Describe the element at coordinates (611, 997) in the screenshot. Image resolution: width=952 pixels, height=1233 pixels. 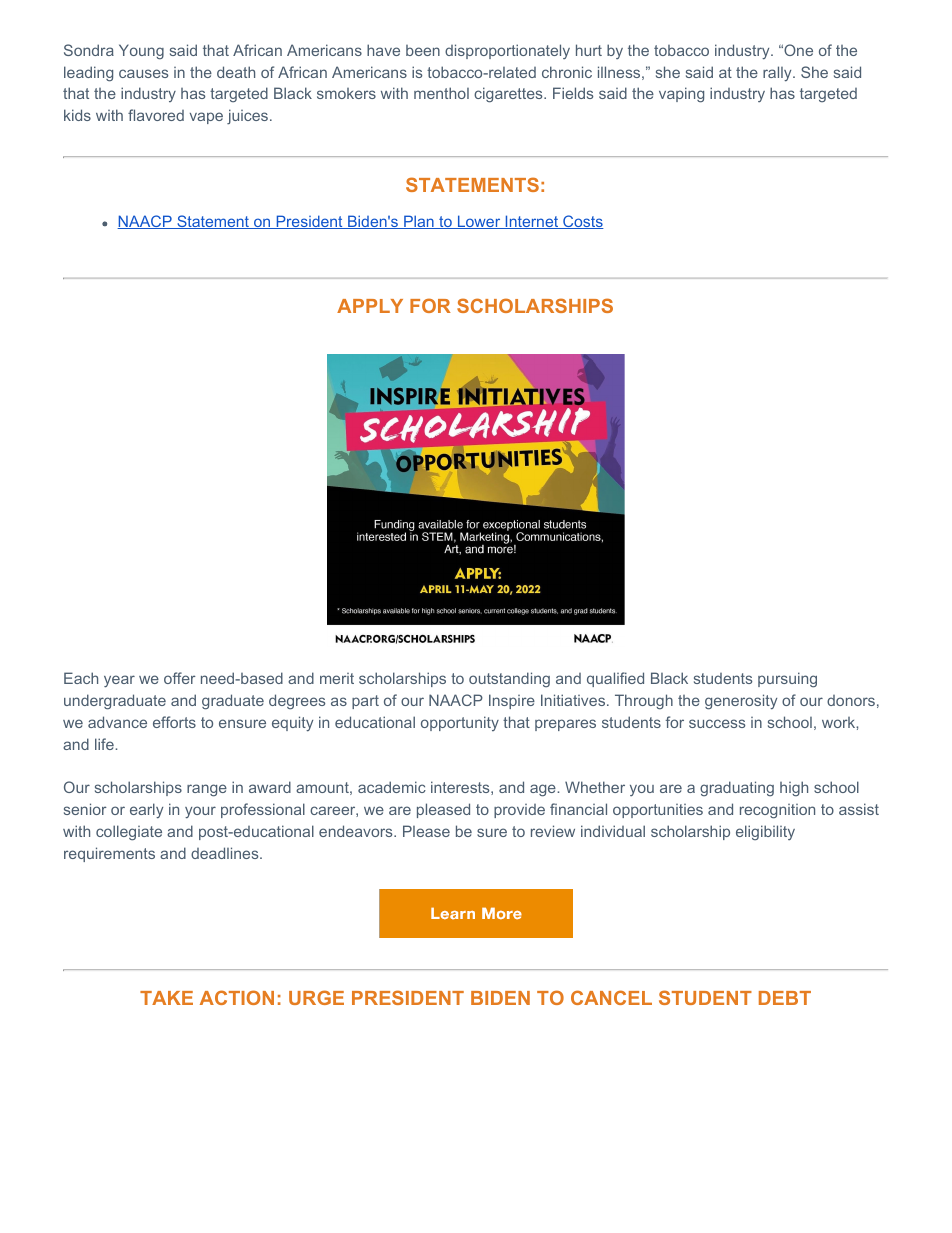
I see `CANCEL` at that location.
